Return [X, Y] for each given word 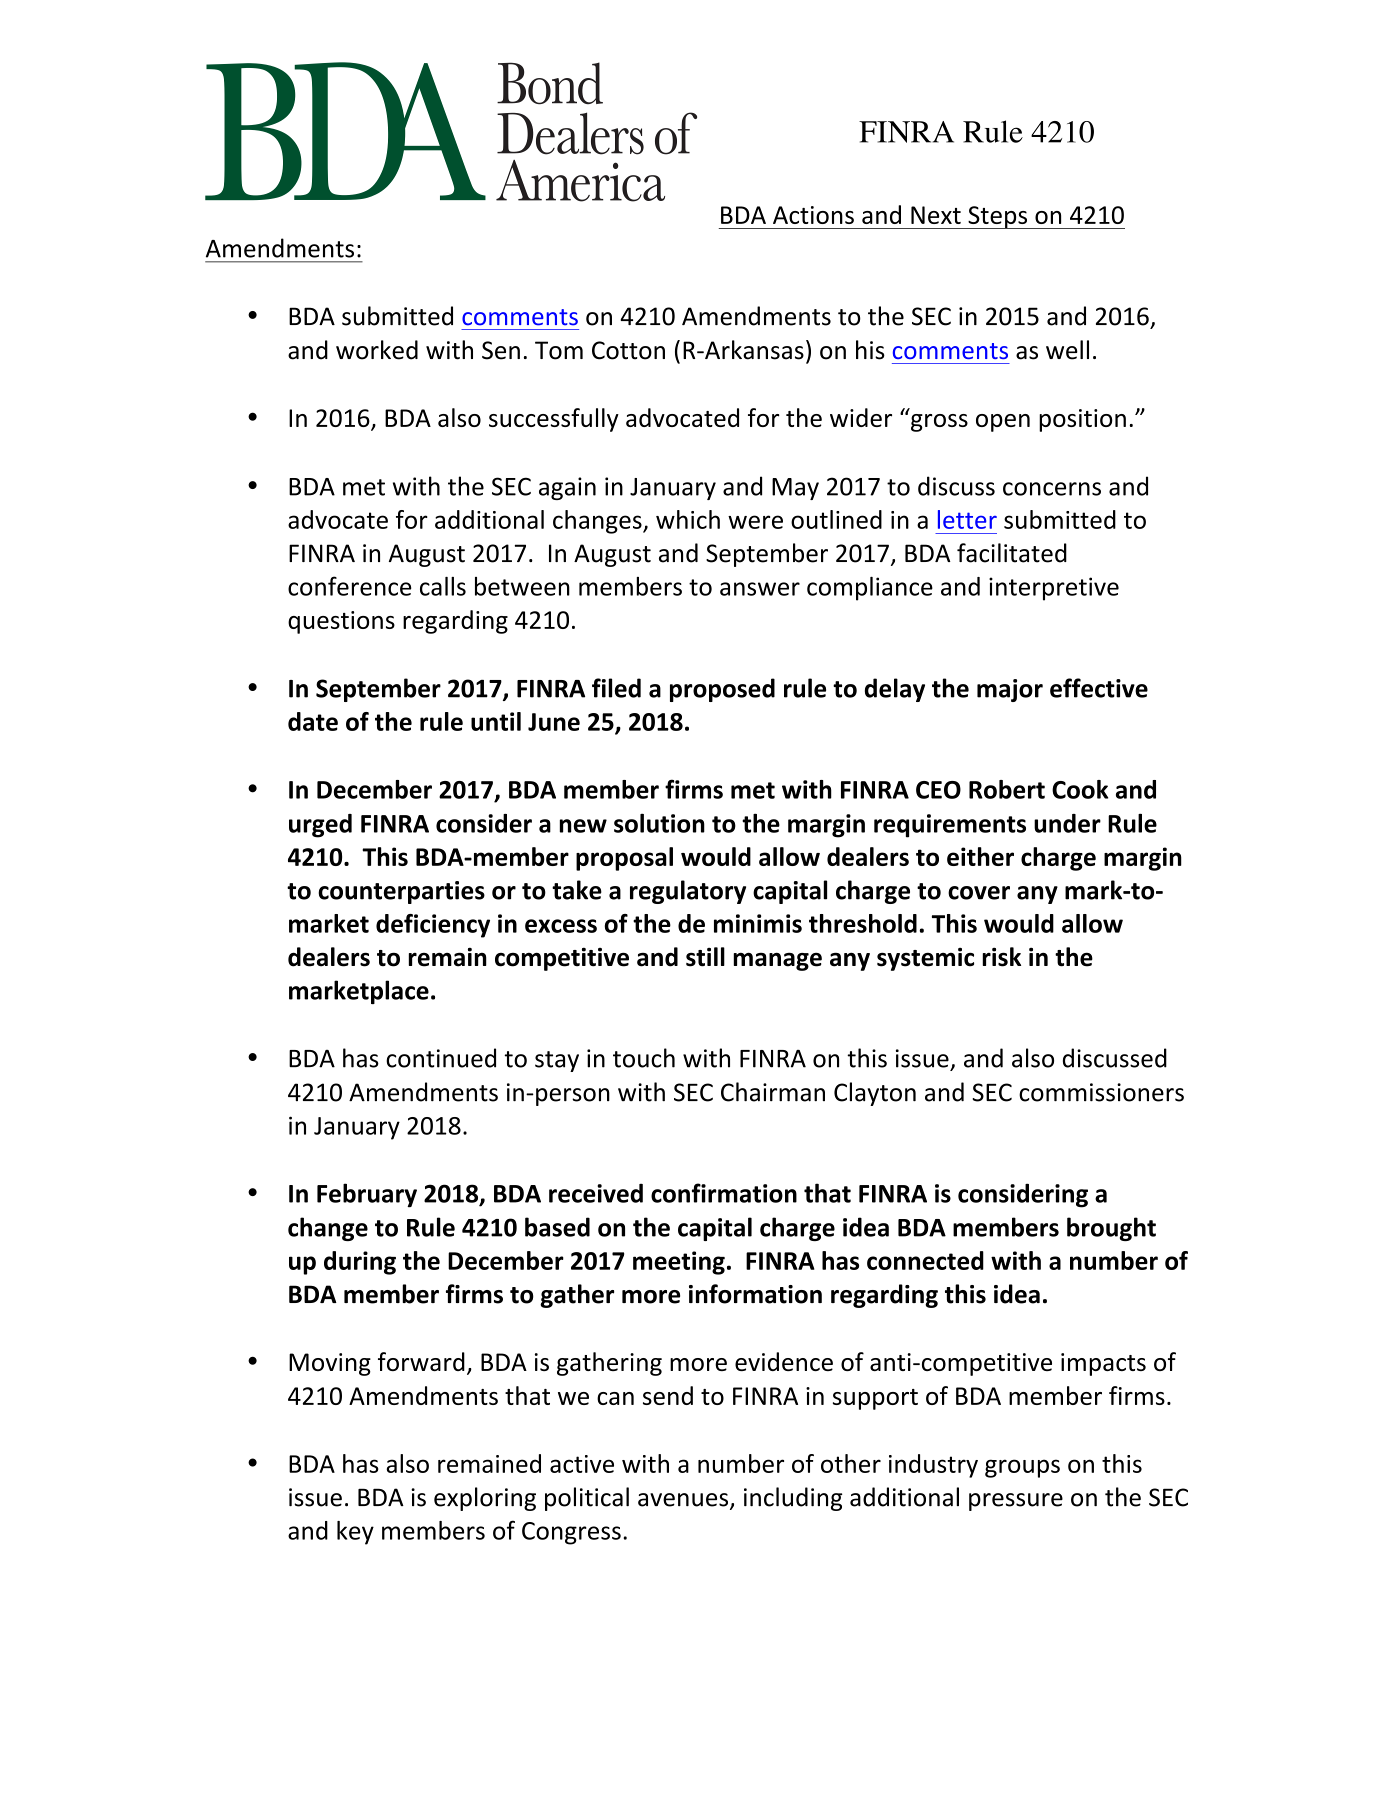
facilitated [1012, 553]
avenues [684, 1501]
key [355, 1533]
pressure [1016, 1502]
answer [760, 589]
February [367, 1195]
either [980, 856]
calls [443, 586]
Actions [813, 215]
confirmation [724, 1193]
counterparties [401, 892]
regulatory [688, 892]
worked [377, 350]
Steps [998, 217]
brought [1111, 1229]
